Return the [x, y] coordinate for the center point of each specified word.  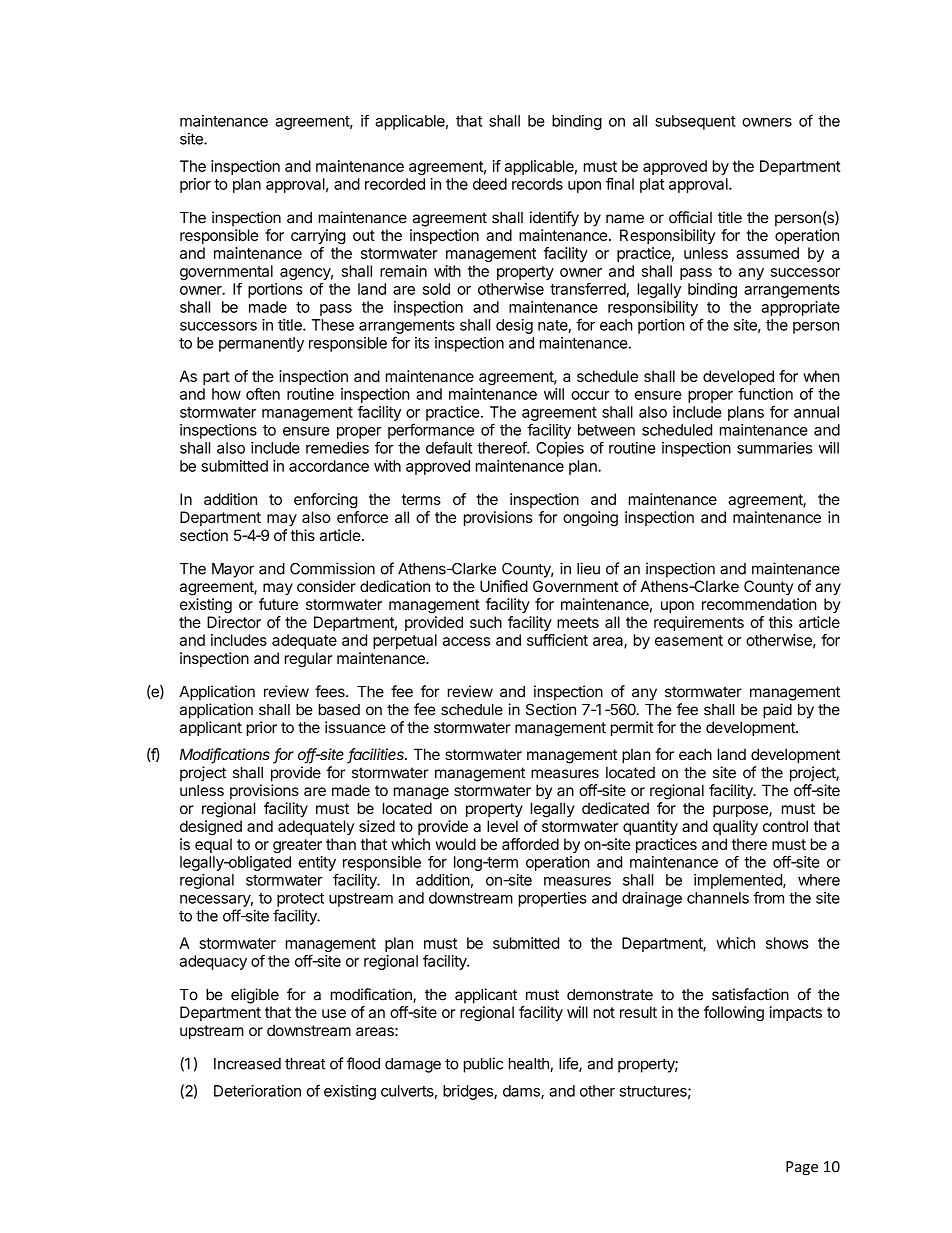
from [768, 897]
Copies [560, 449]
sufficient [557, 640]
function [765, 394]
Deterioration [257, 1091]
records [537, 184]
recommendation [759, 604]
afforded [530, 844]
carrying [318, 236]
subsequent [695, 122]
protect [300, 900]
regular [308, 659]
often [263, 394]
